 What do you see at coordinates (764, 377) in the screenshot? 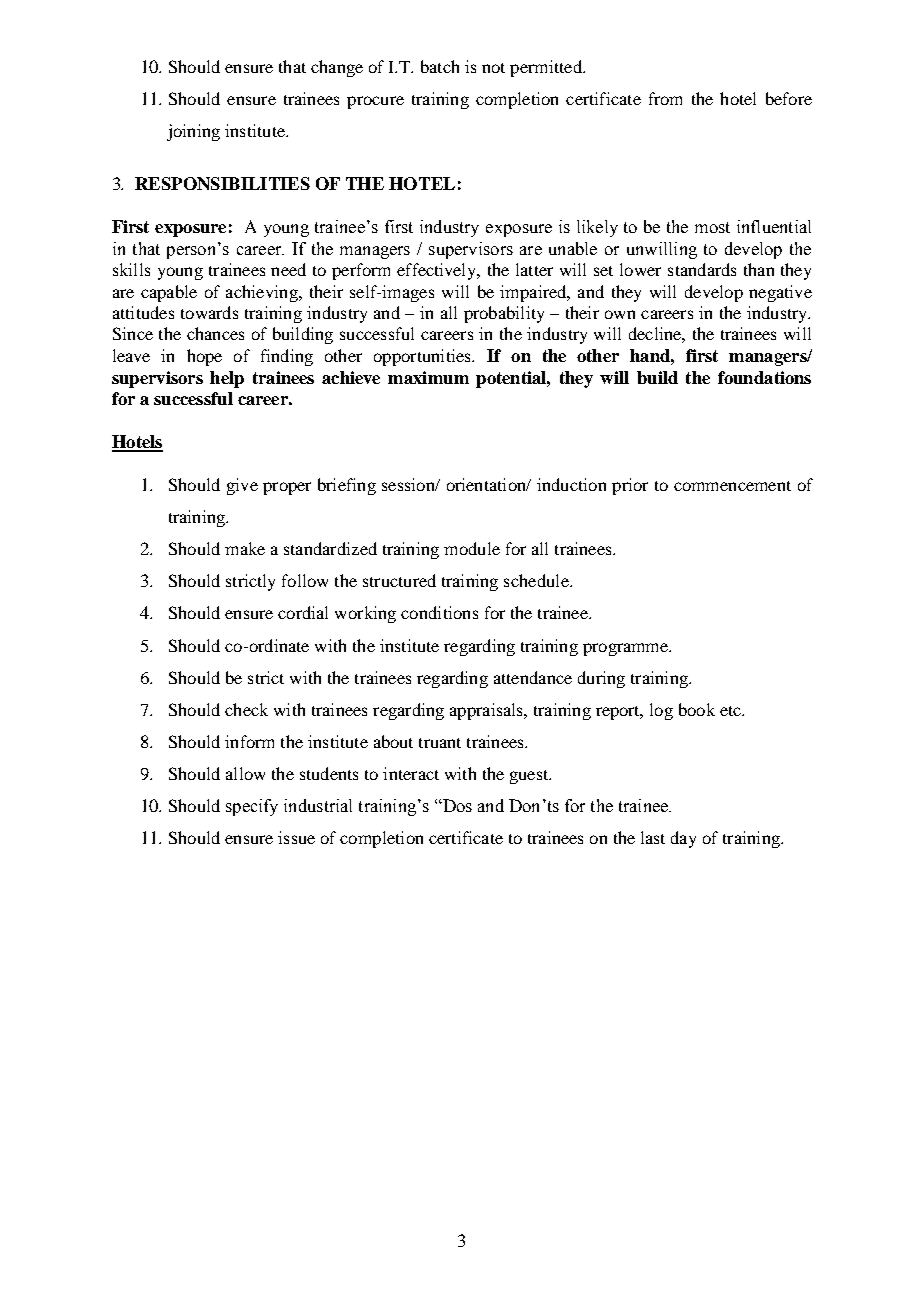
I see `foundations` at bounding box center [764, 377].
